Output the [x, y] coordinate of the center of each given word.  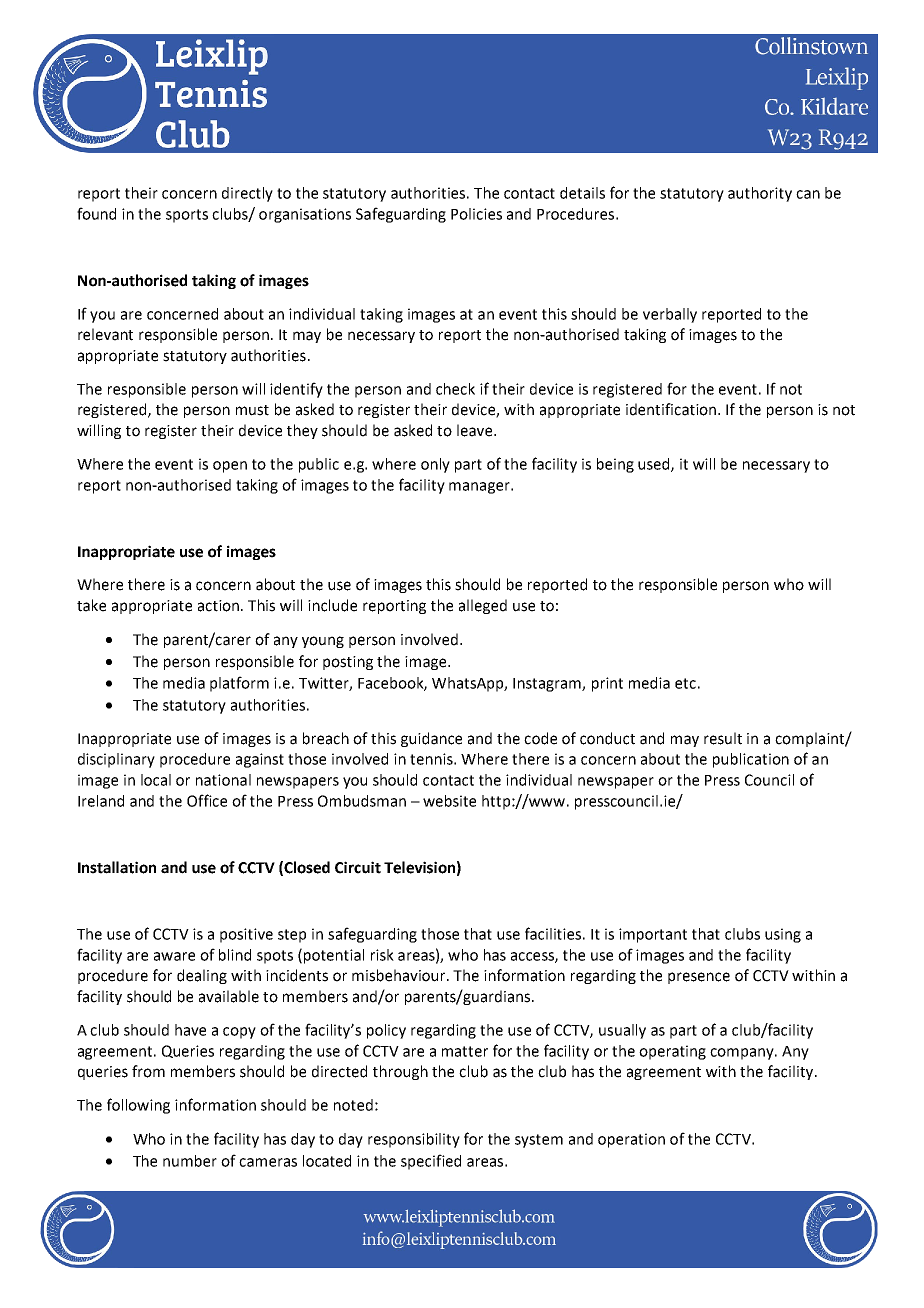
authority [760, 194]
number [190, 1161]
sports [187, 216]
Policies [476, 214]
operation [631, 1140]
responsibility [414, 1140]
